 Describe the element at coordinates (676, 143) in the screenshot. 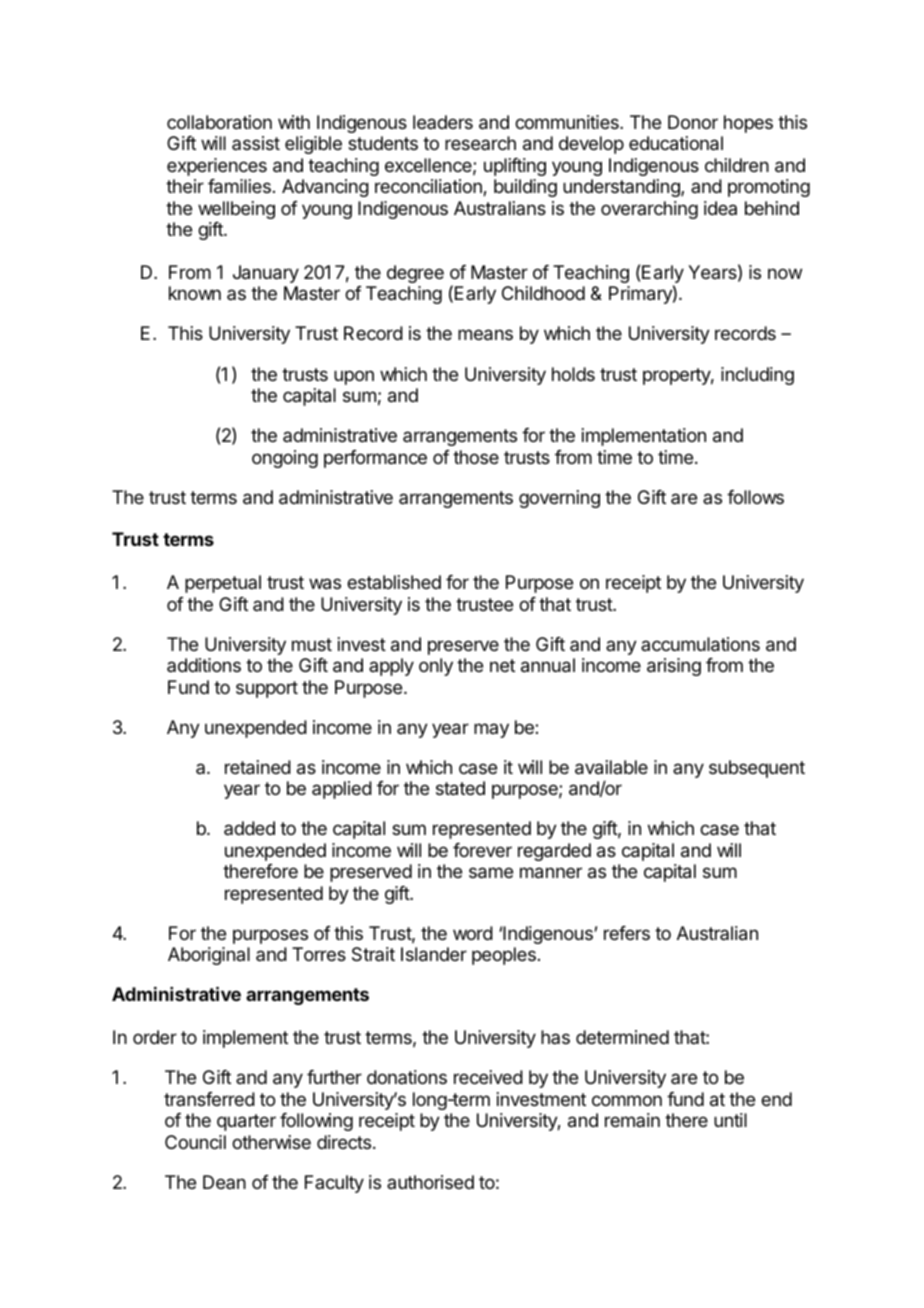

I see `educational` at that location.
